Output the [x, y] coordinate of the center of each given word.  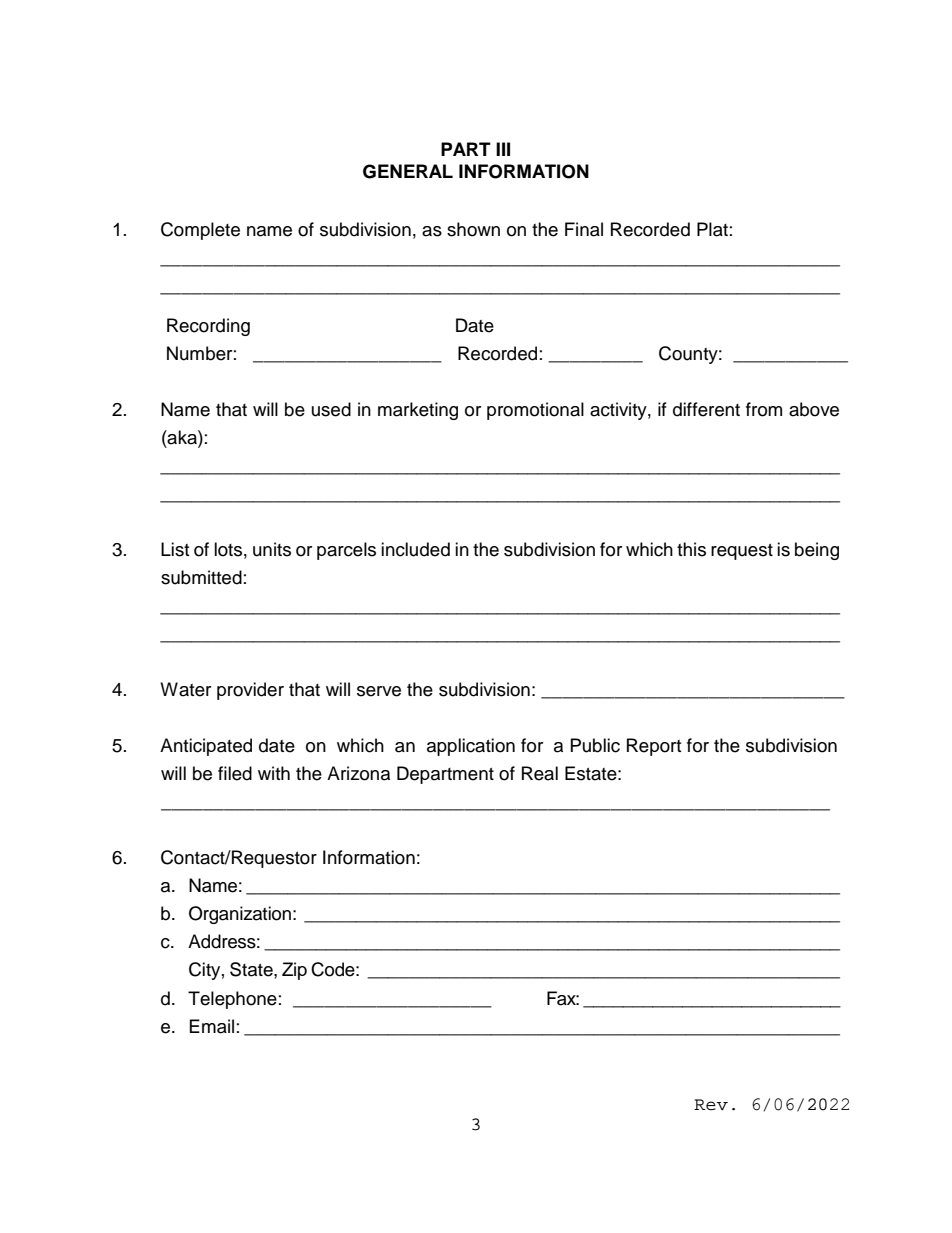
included [415, 549]
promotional [535, 411]
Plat [712, 229]
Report [654, 747]
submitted [201, 577]
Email [212, 1026]
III [503, 149]
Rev [711, 1105]
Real [540, 773]
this [691, 549]
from [764, 409]
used [331, 409]
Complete [200, 231]
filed [235, 773]
